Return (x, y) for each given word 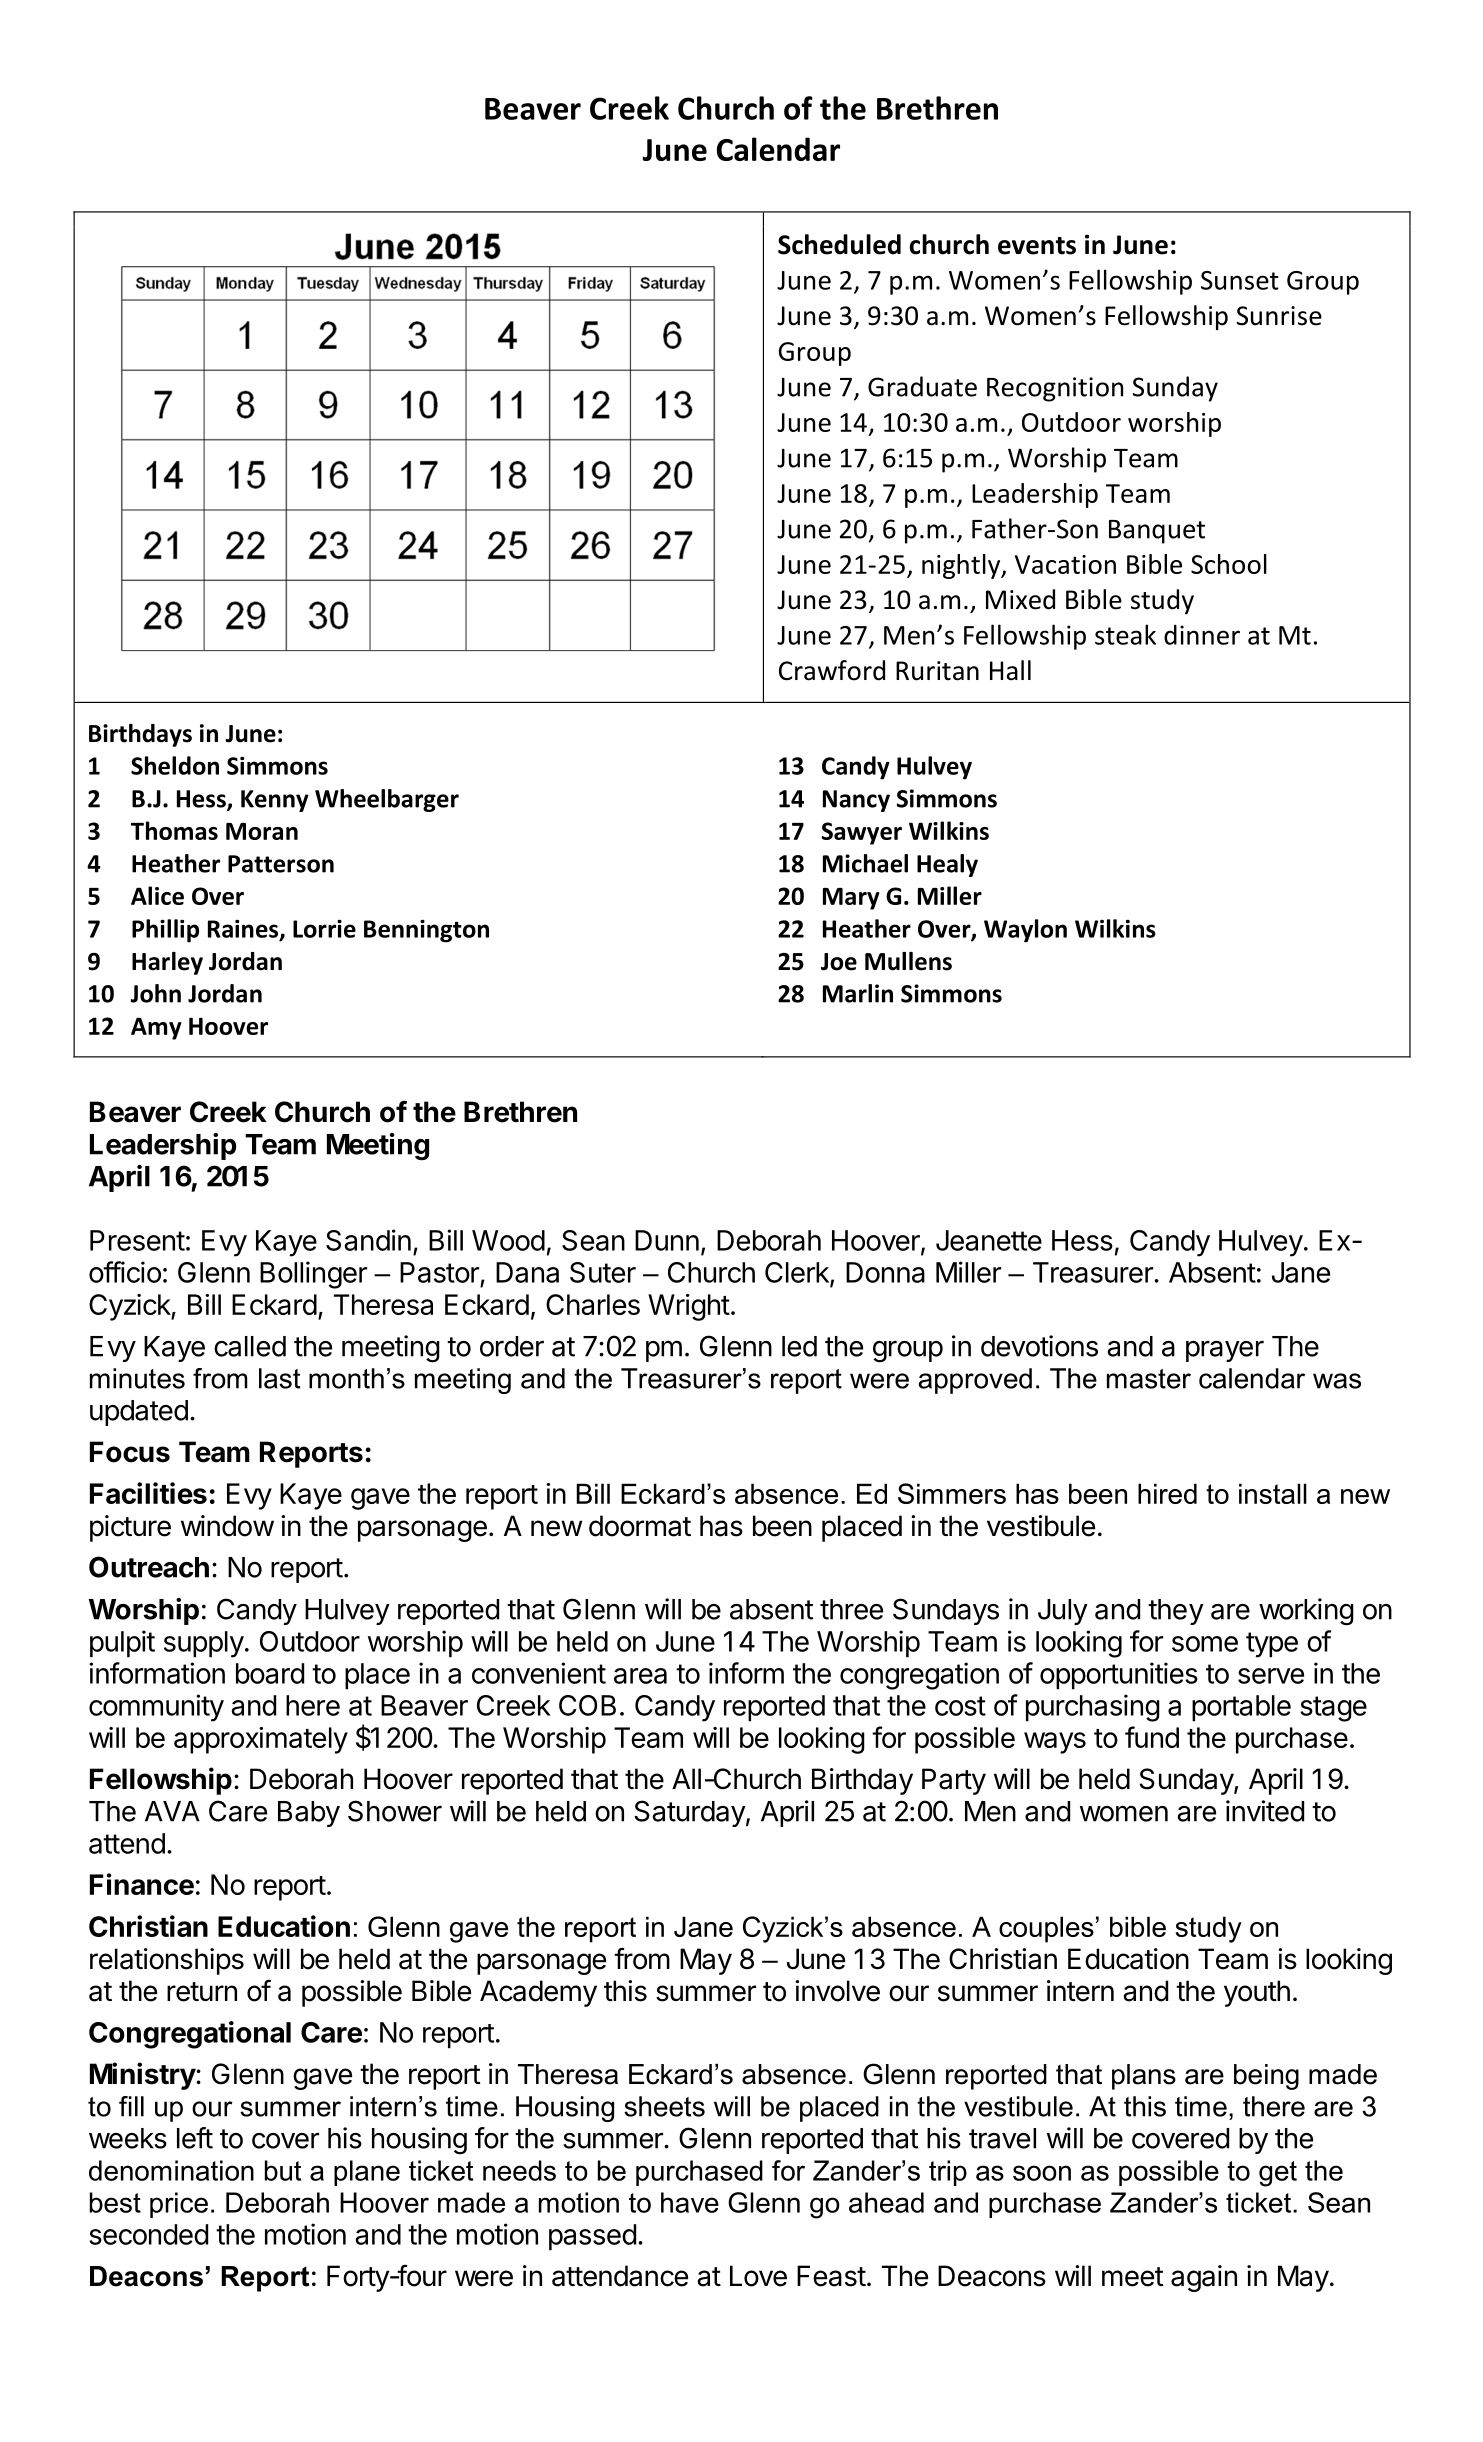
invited (1265, 1811)
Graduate (922, 386)
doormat (640, 1526)
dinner (1202, 634)
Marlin (858, 993)
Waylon (1025, 931)
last (279, 1378)
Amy (156, 1028)
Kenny (275, 801)
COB (587, 1705)
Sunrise (1279, 316)
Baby (309, 1814)
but (283, 2170)
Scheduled (839, 244)
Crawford (832, 670)
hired (1167, 1493)
